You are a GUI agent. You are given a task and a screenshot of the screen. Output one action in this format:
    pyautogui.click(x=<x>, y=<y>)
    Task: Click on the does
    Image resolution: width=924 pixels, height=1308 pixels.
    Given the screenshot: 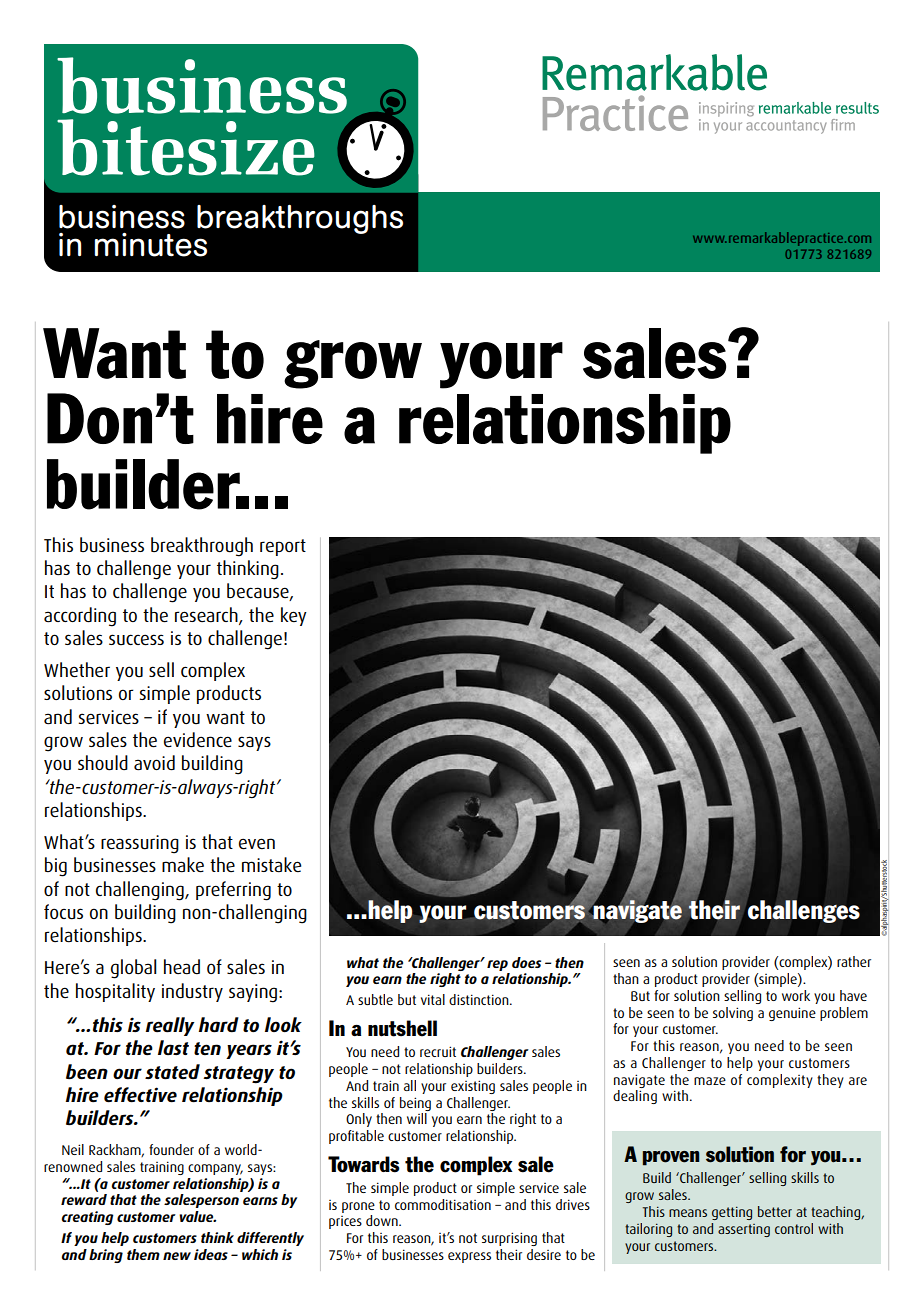 What is the action you would take?
    pyautogui.click(x=526, y=962)
